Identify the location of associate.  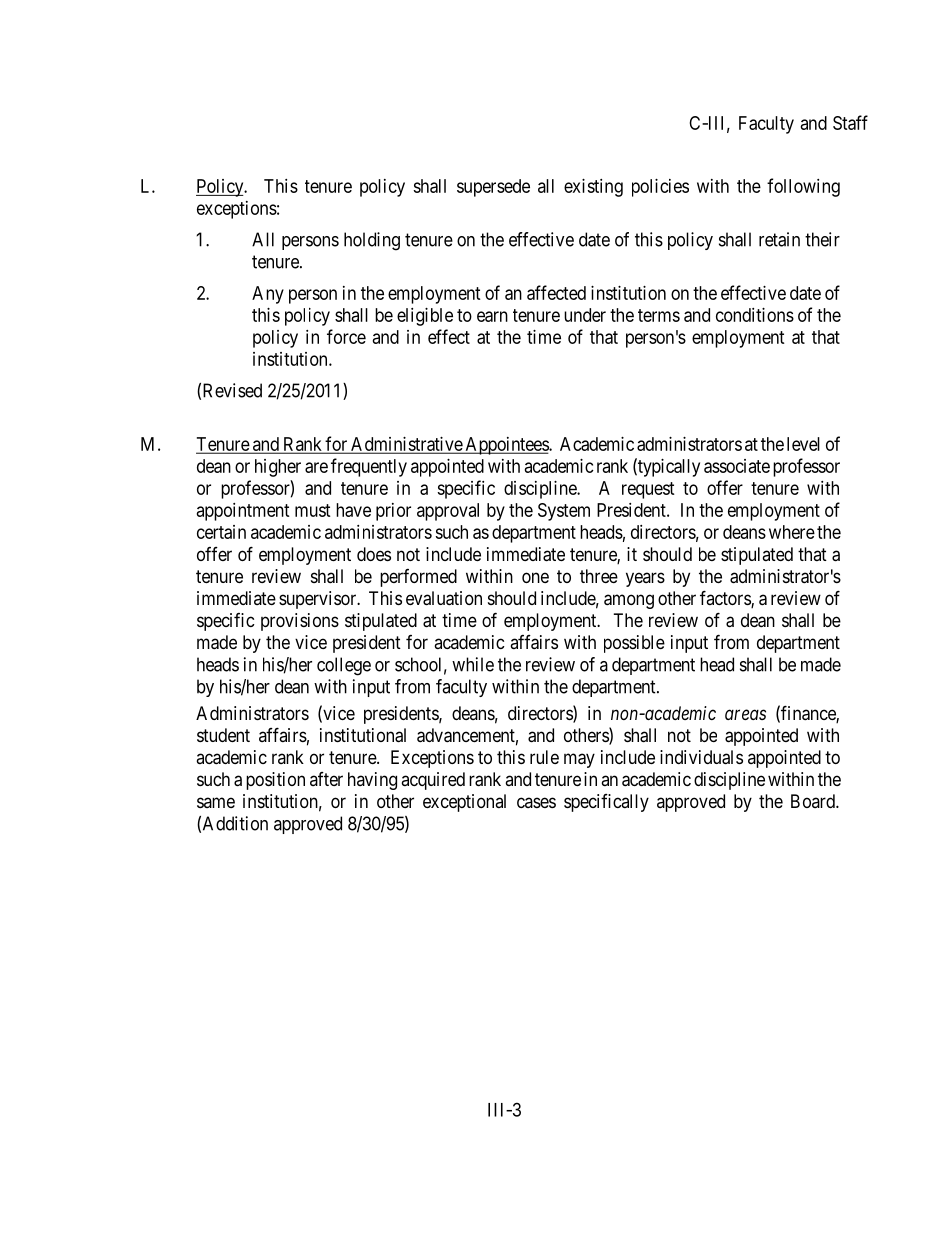
(737, 466).
